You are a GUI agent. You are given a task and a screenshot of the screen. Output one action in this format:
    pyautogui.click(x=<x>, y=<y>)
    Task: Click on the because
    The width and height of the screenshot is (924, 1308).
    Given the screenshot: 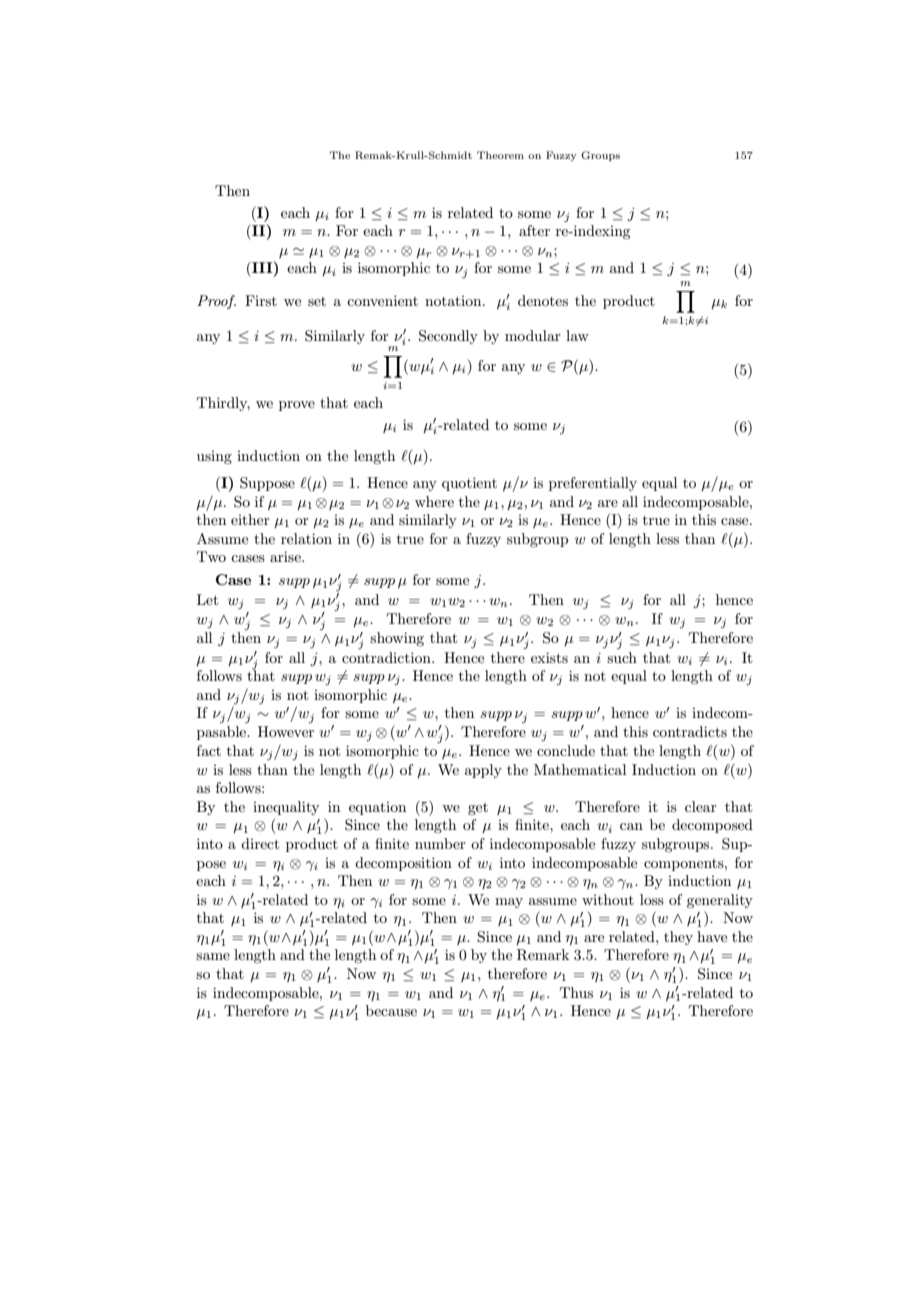 What is the action you would take?
    pyautogui.click(x=391, y=1010)
